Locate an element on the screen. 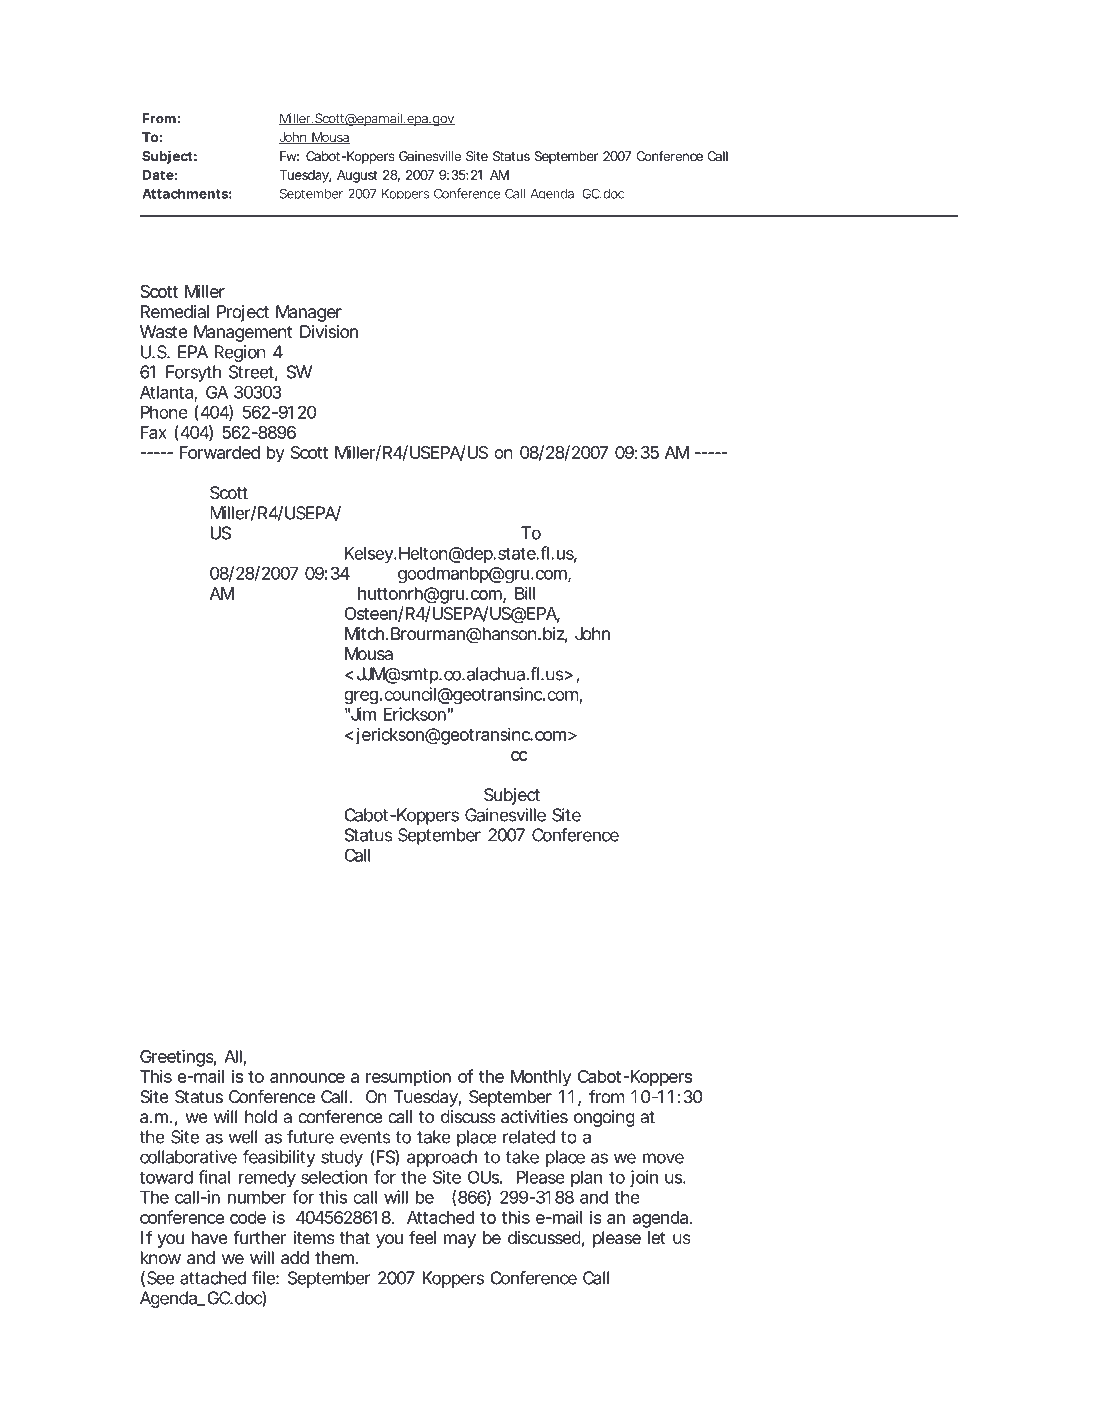 This screenshot has height=1417, width=1095. August is located at coordinates (357, 176).
